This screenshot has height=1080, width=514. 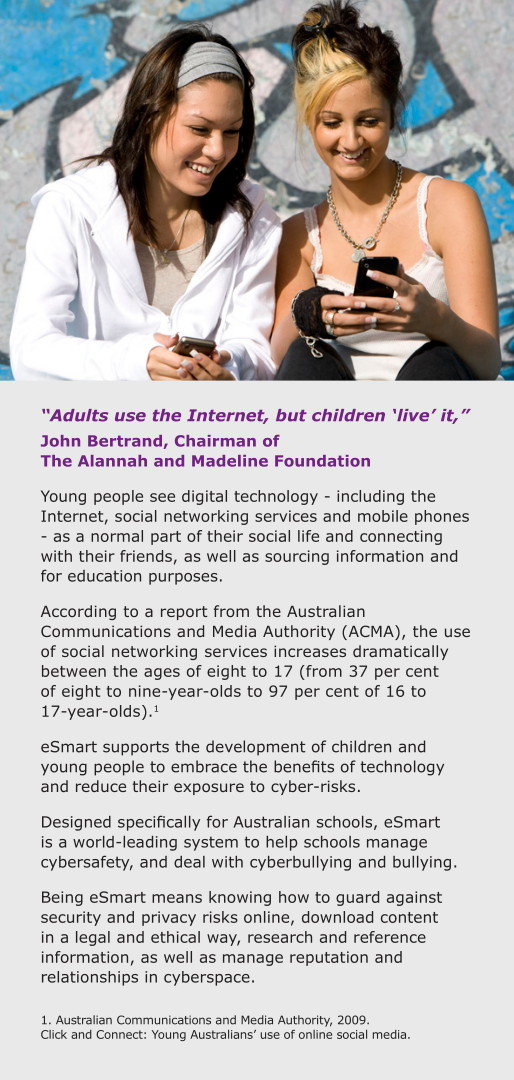 I want to click on relationships, so click(x=90, y=978).
